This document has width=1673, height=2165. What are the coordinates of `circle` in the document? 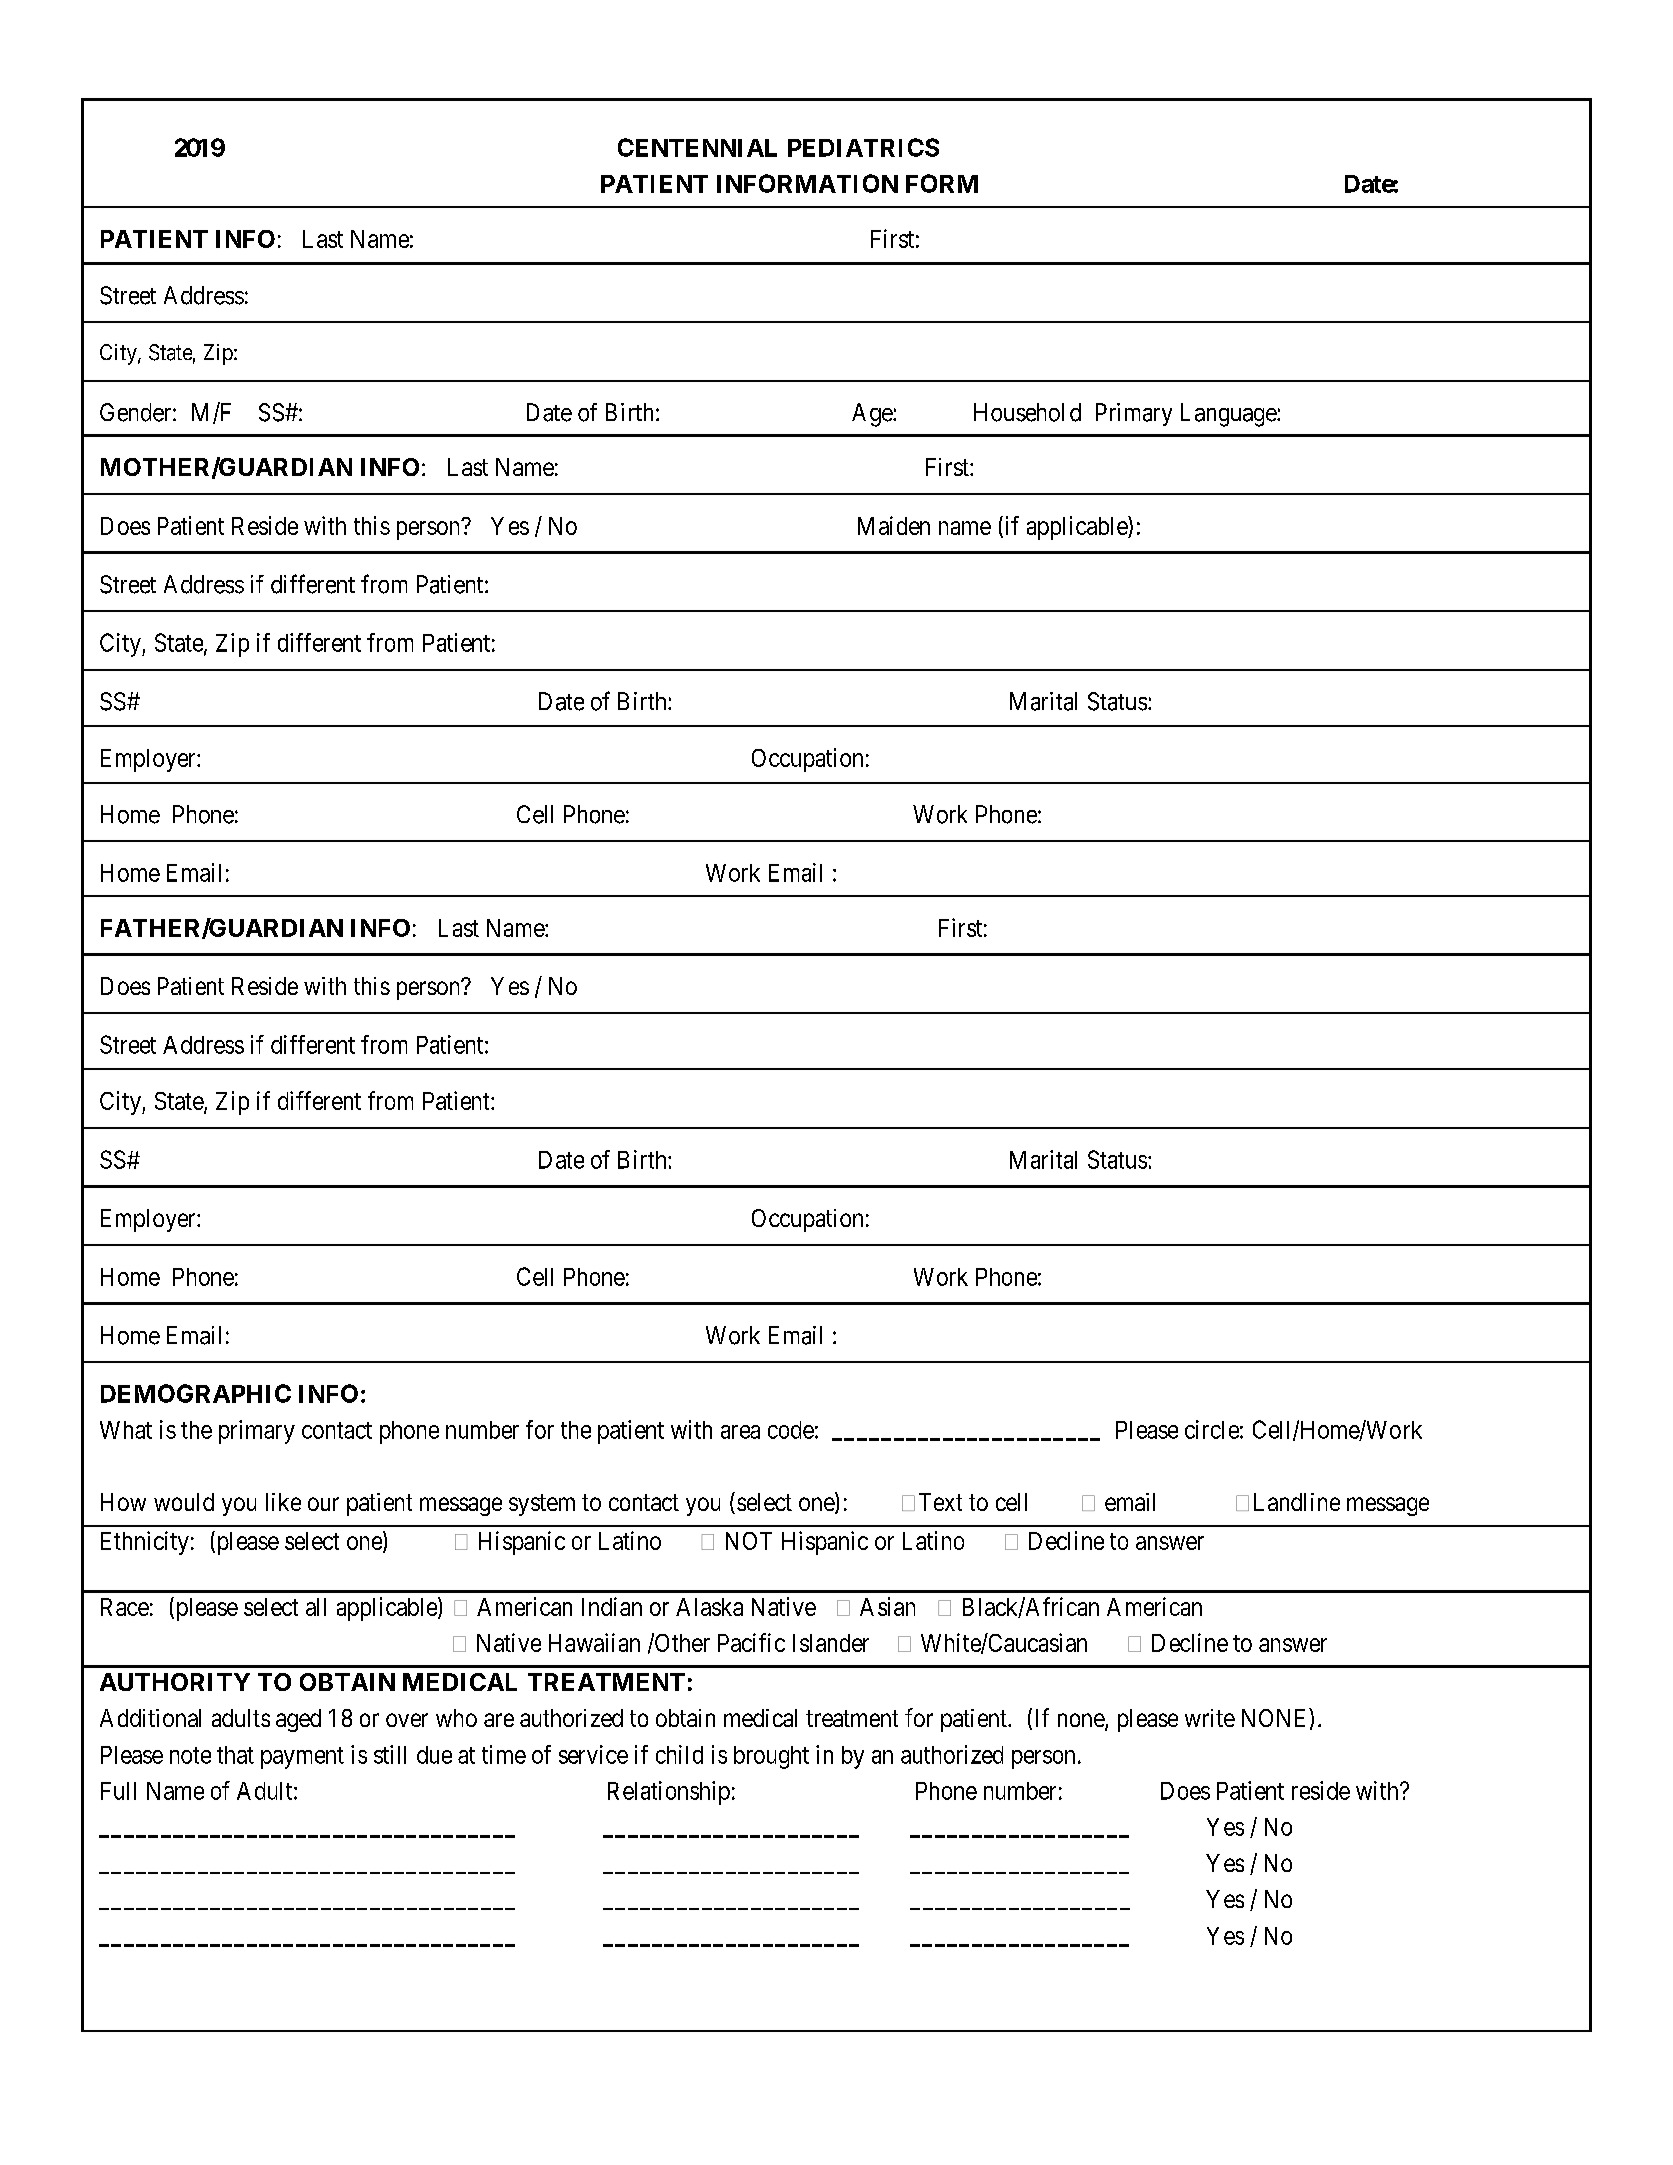 It's located at (1212, 1429).
